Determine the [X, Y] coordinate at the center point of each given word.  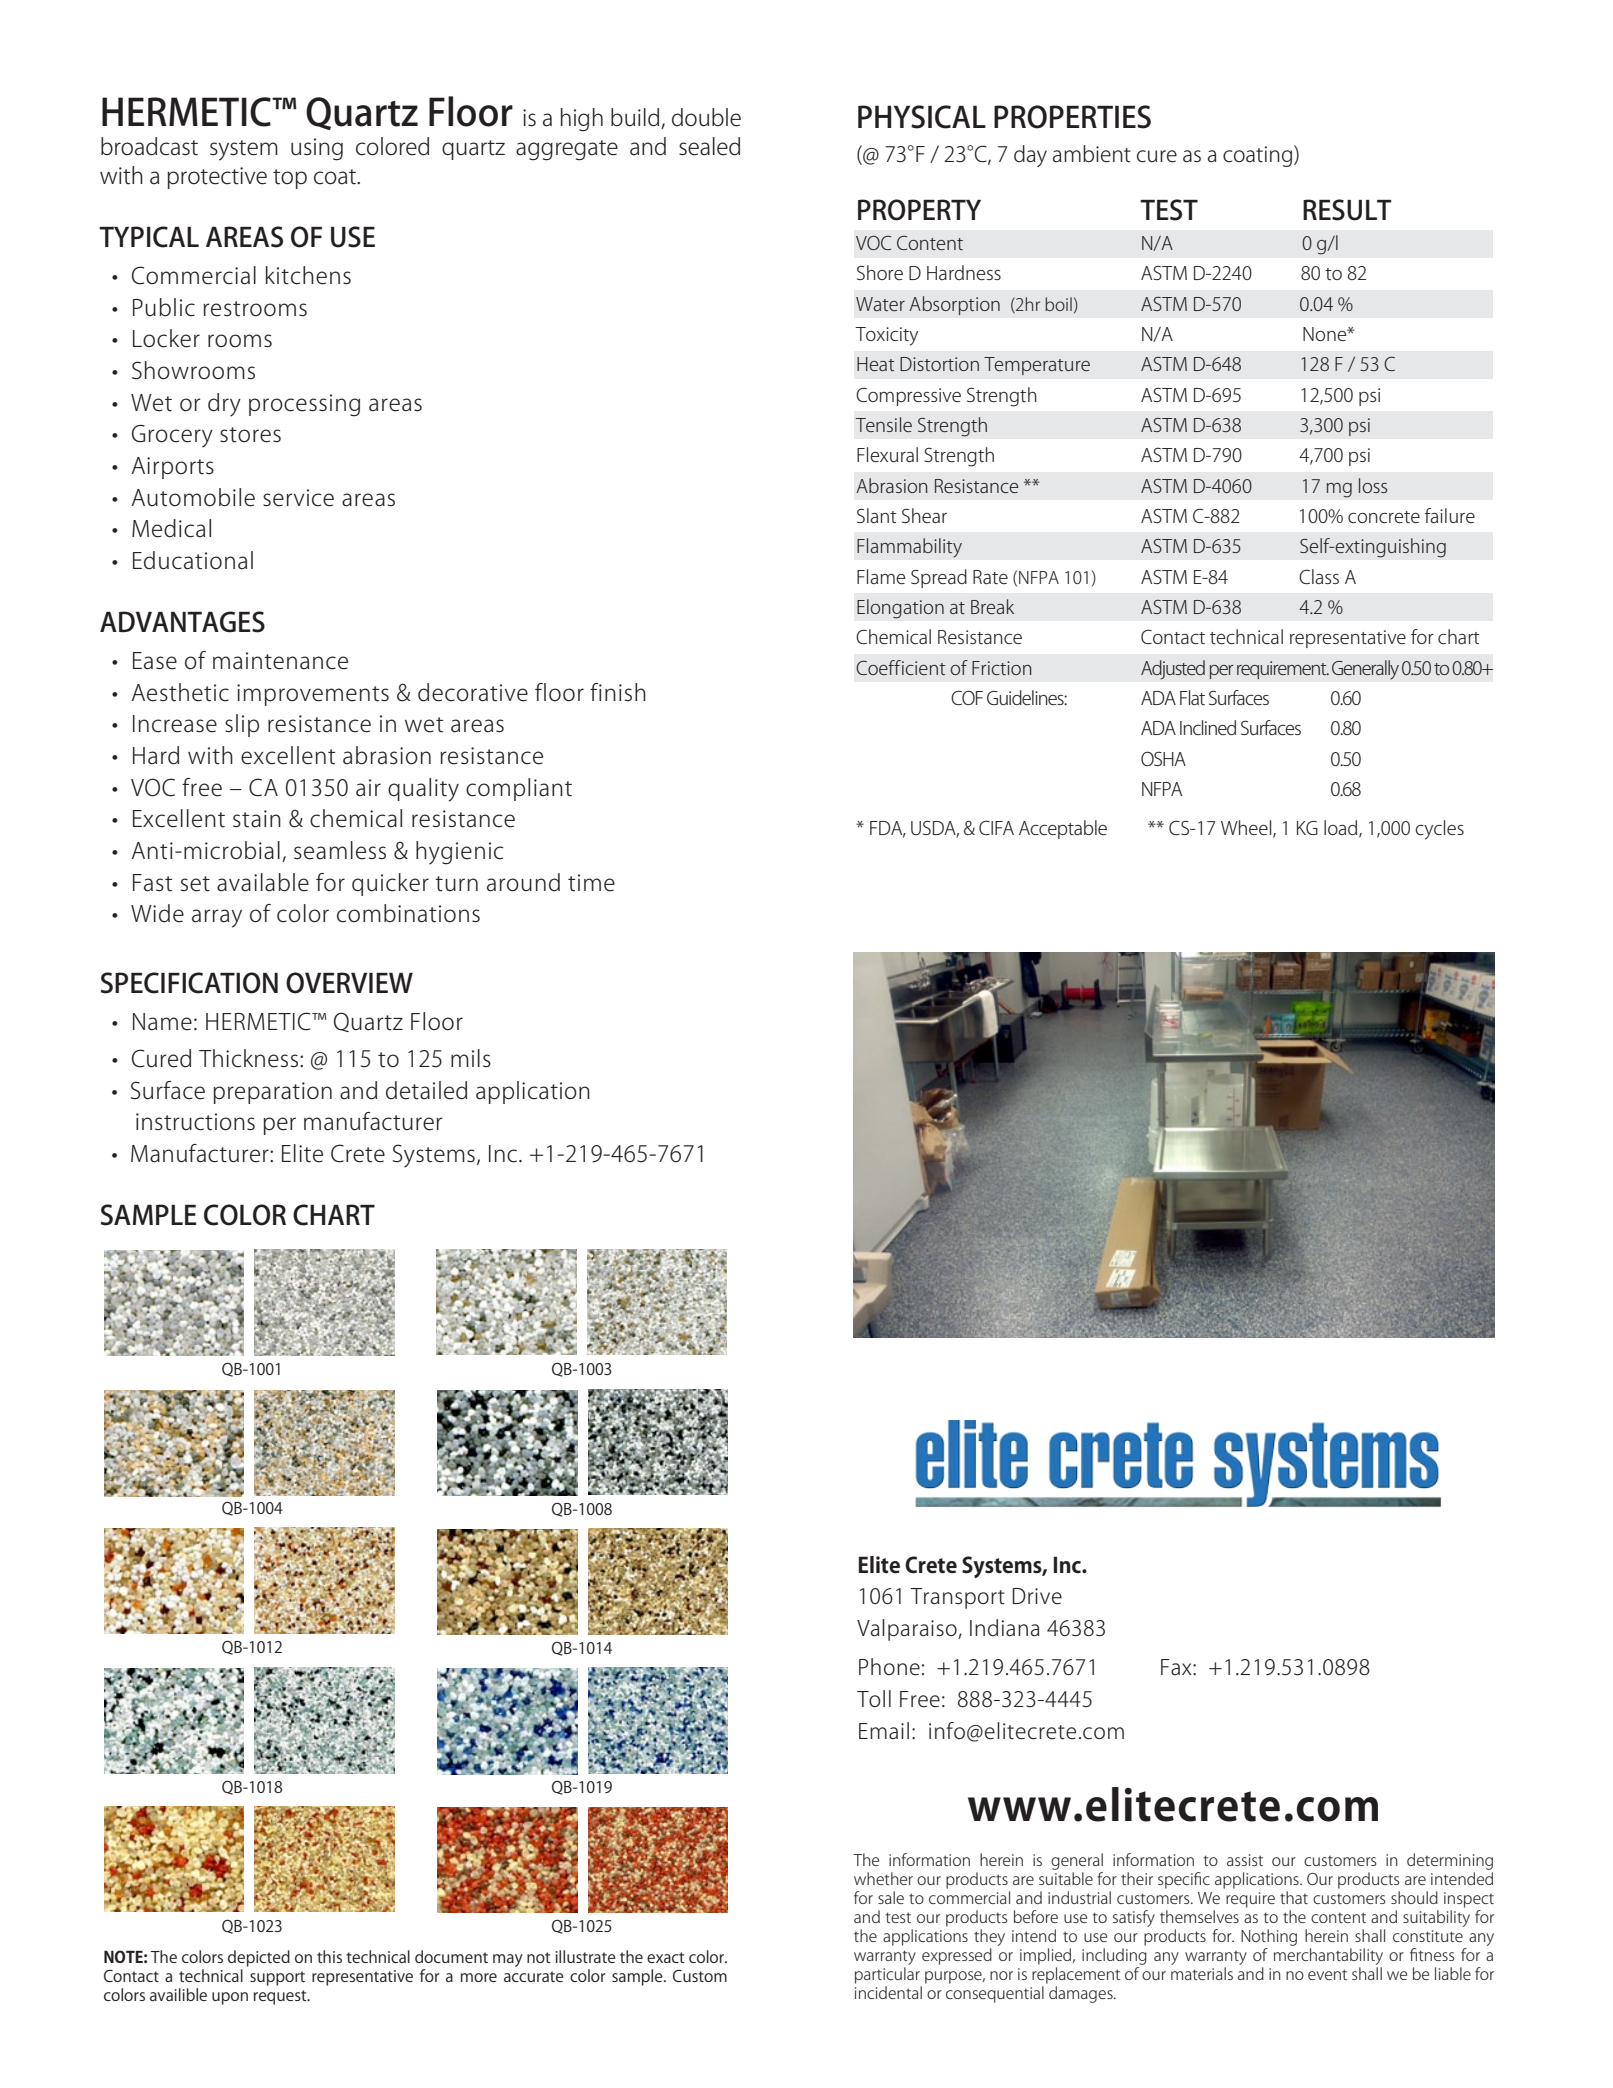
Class [1319, 576]
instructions [195, 1122]
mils [471, 1058]
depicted [259, 1958]
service [298, 498]
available [263, 882]
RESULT [1347, 210]
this [329, 1956]
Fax [1177, 1667]
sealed [709, 146]
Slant [877, 515]
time [591, 883]
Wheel [1247, 829]
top [290, 179]
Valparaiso [908, 1630]
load [1342, 829]
